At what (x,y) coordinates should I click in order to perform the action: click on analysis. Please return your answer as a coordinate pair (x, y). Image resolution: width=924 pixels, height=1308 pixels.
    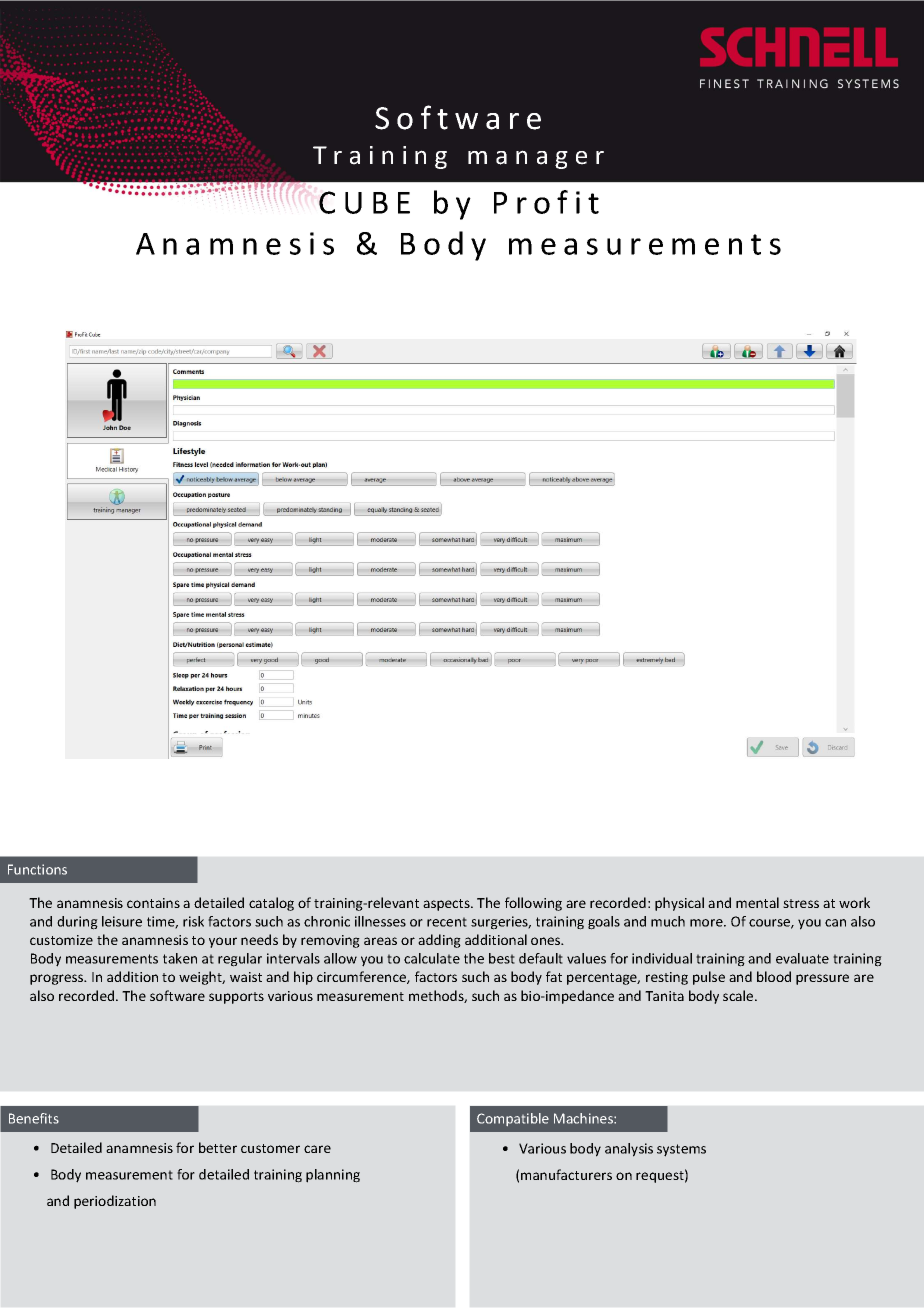
    Looking at the image, I should click on (629, 1150).
